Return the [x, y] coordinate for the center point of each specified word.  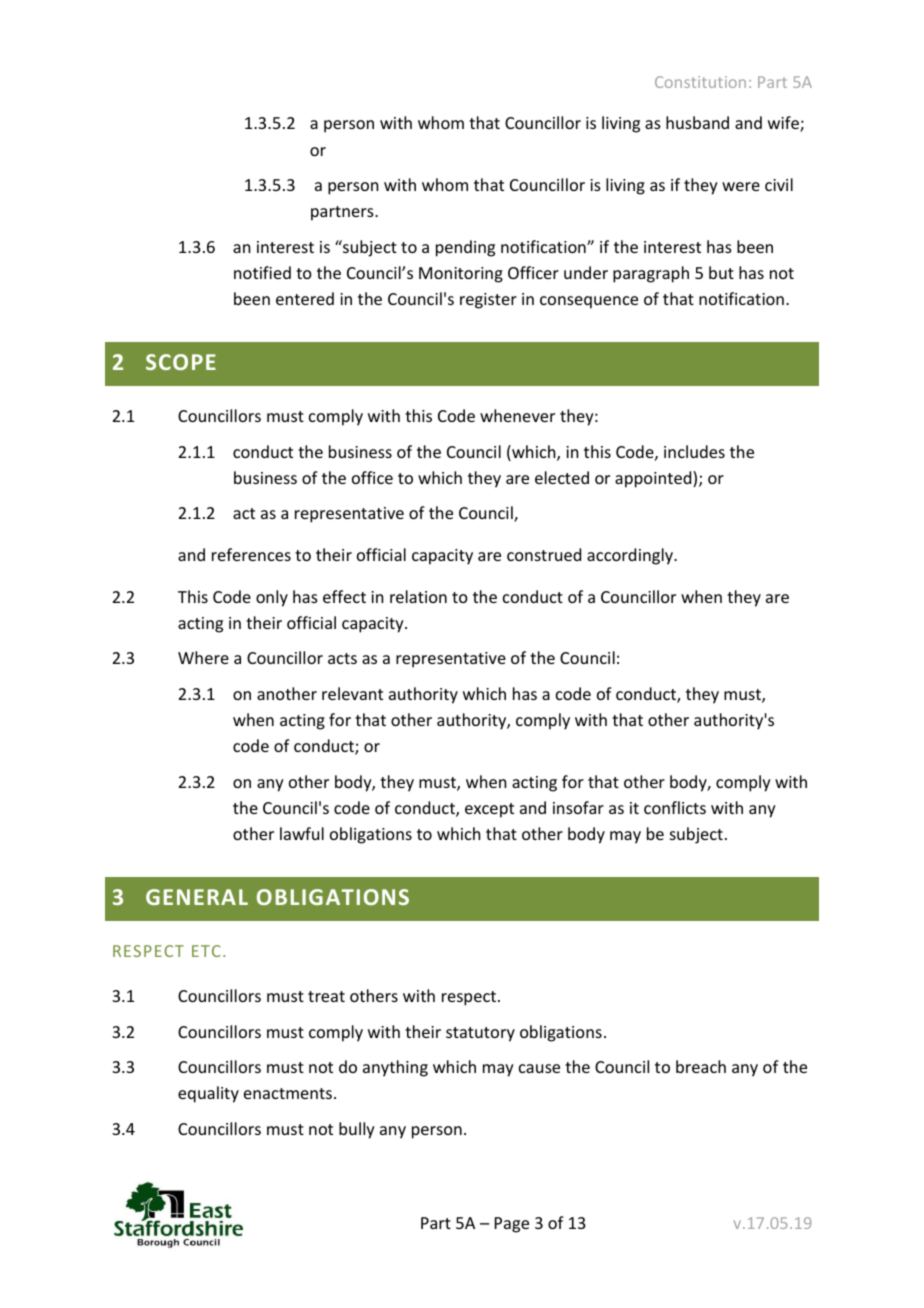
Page [512, 1225]
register [488, 301]
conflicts [675, 807]
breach [701, 1066]
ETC [206, 951]
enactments [288, 1093]
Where [203, 657]
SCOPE [181, 362]
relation [418, 596]
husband [697, 122]
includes [694, 451]
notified [262, 272]
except [489, 810]
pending [465, 248]
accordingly [631, 556]
